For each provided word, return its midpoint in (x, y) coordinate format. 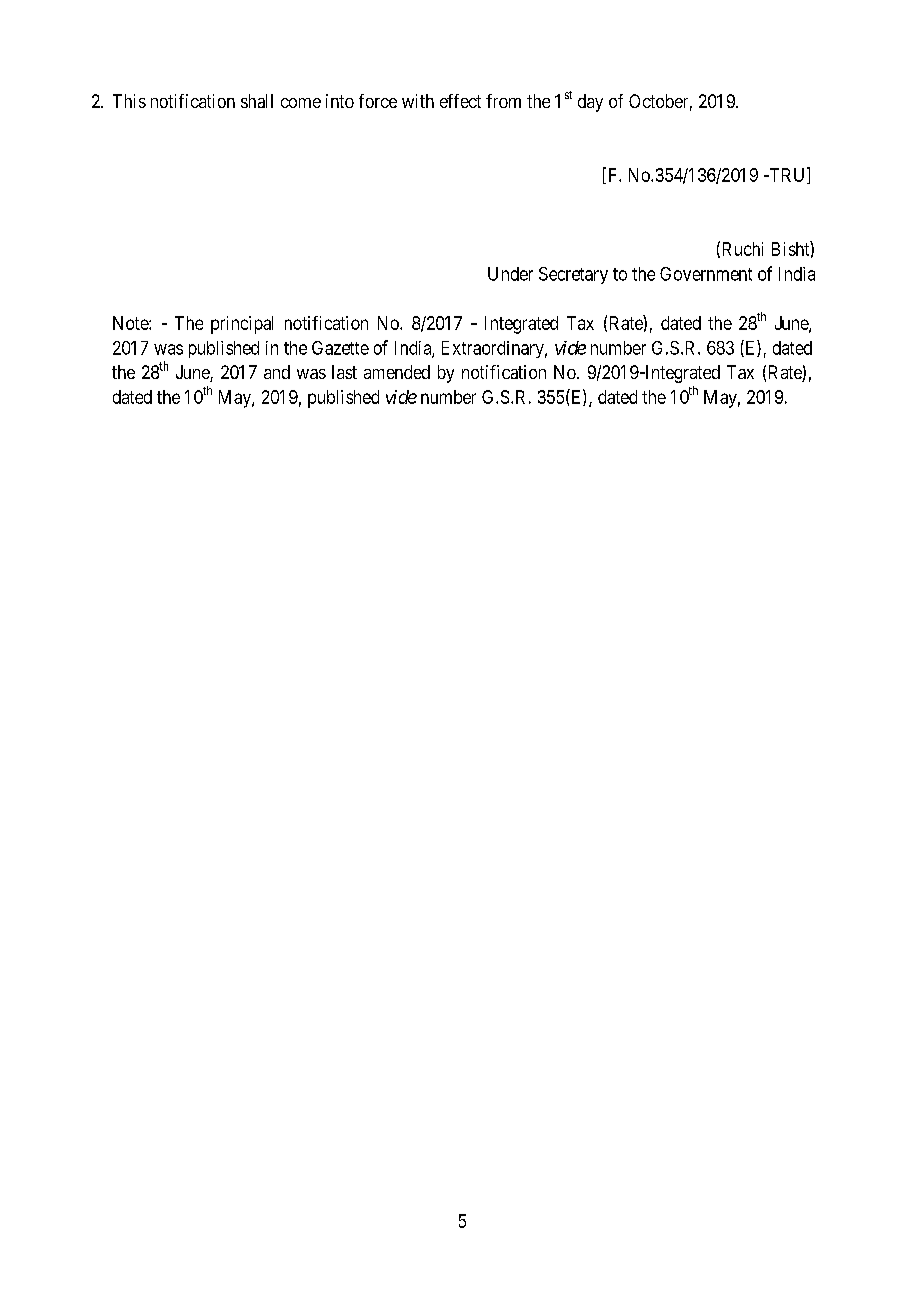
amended (397, 372)
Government (706, 274)
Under (510, 274)
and (277, 372)
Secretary (573, 275)
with (418, 101)
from (503, 101)
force (378, 101)
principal (242, 325)
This (129, 101)
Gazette (340, 348)
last (344, 372)
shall (257, 101)
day (590, 103)
